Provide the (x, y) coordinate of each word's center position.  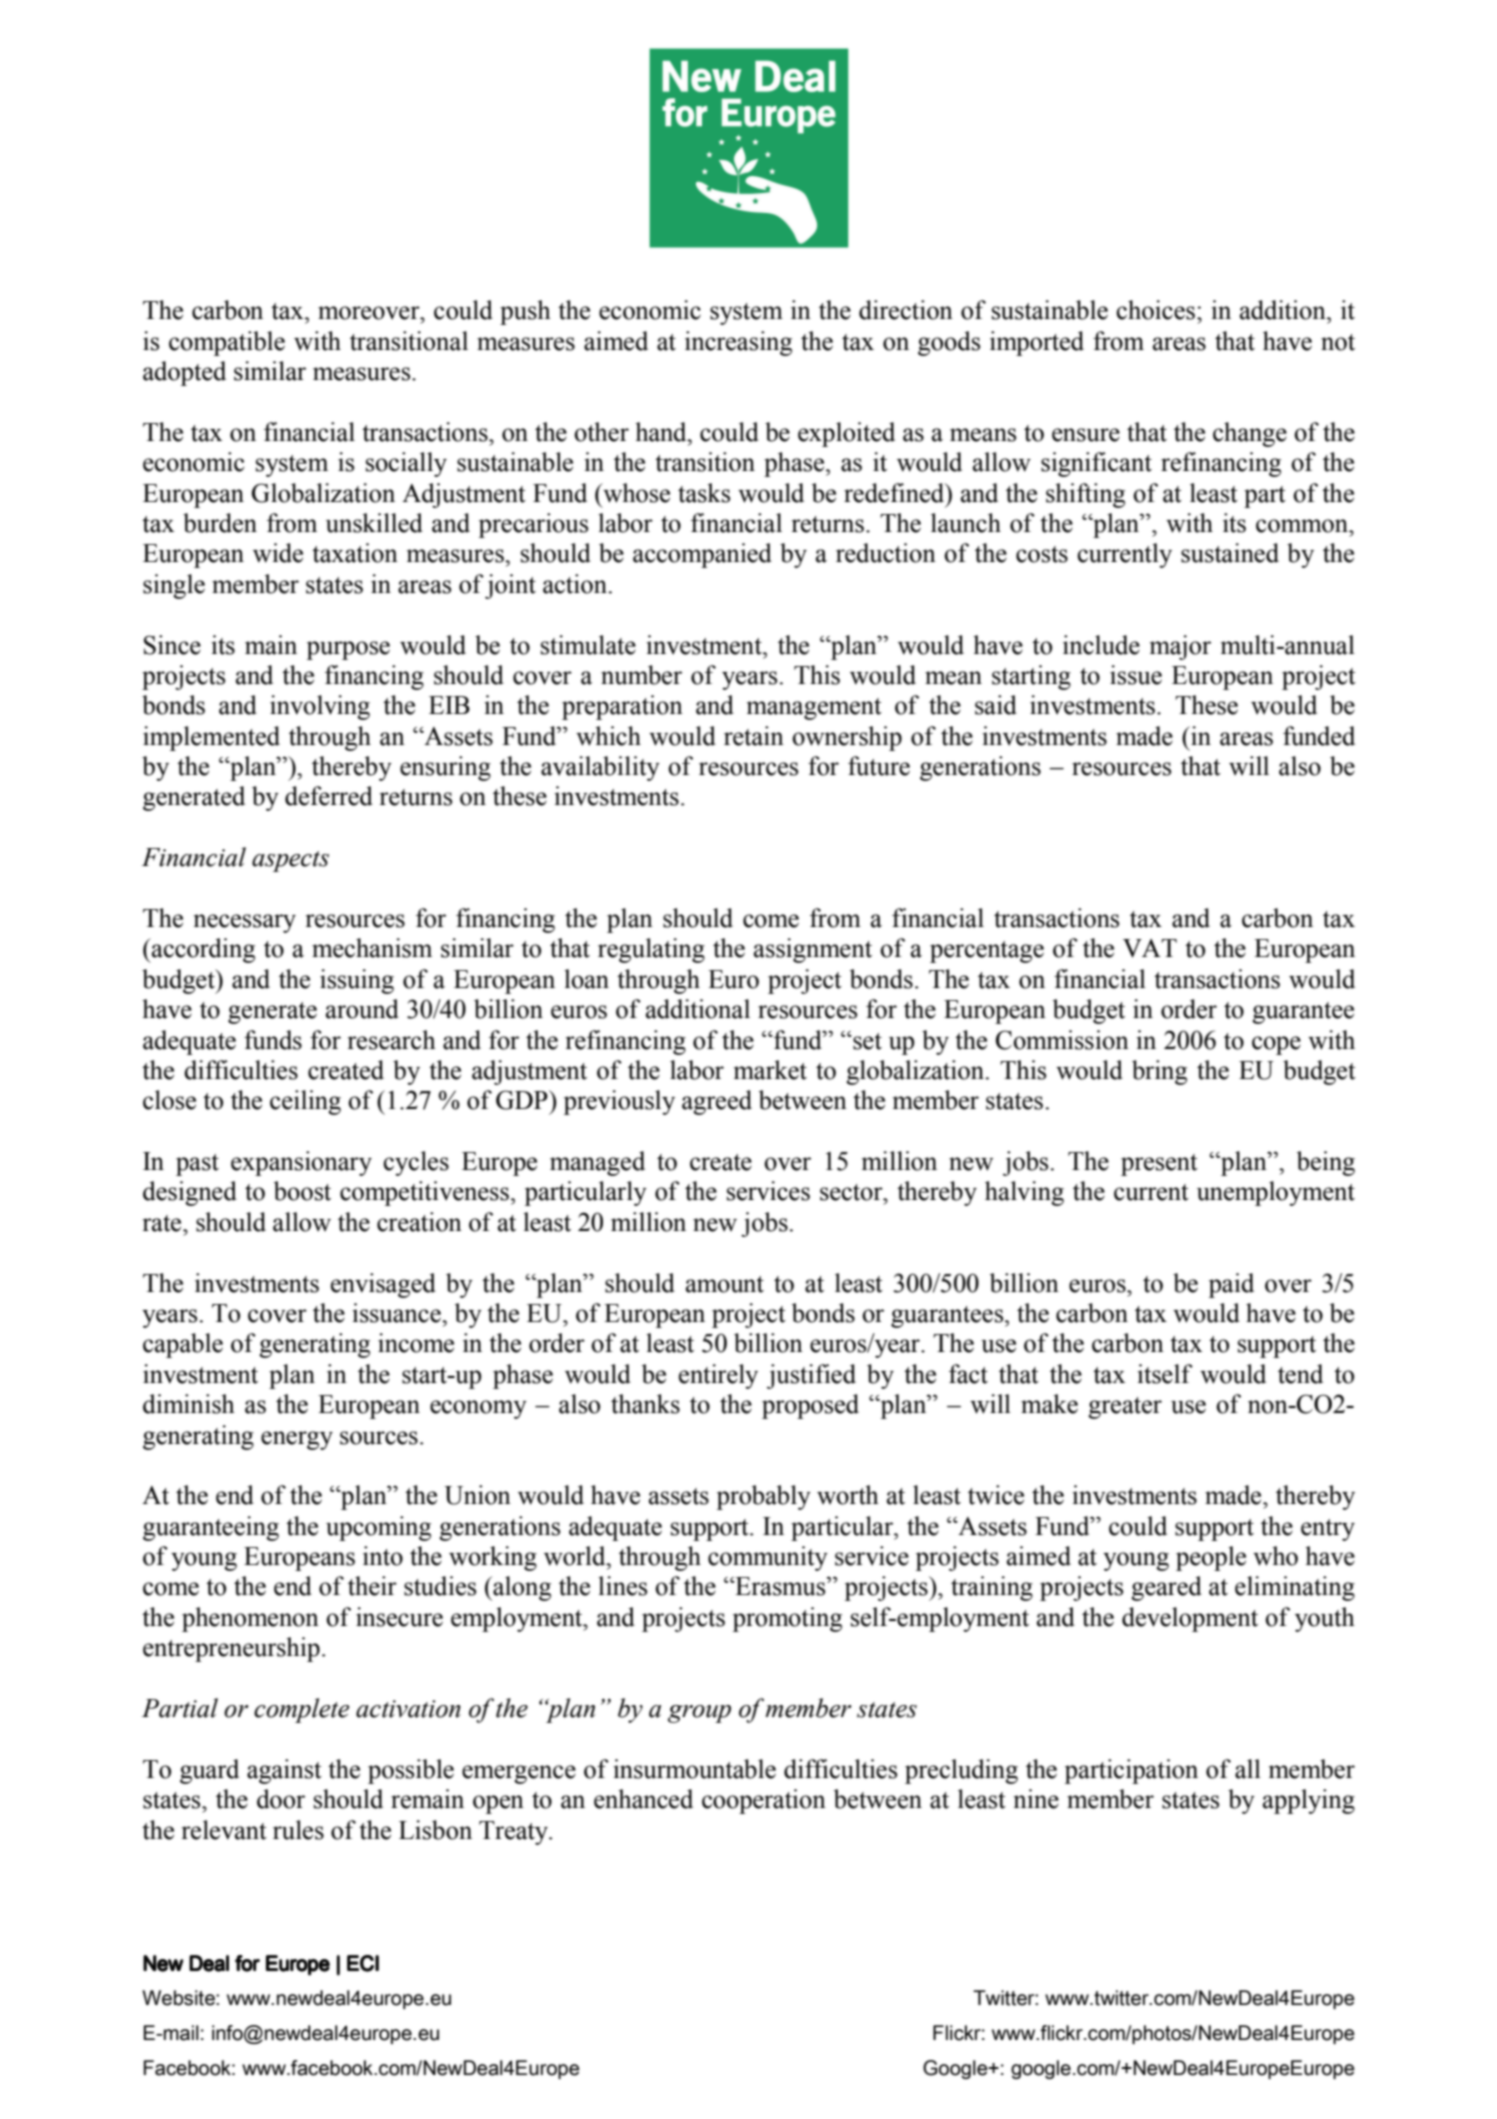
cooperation (764, 1801)
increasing (738, 343)
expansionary (301, 1163)
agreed (717, 1102)
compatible (227, 343)
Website (179, 1998)
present (1159, 1165)
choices (1155, 310)
